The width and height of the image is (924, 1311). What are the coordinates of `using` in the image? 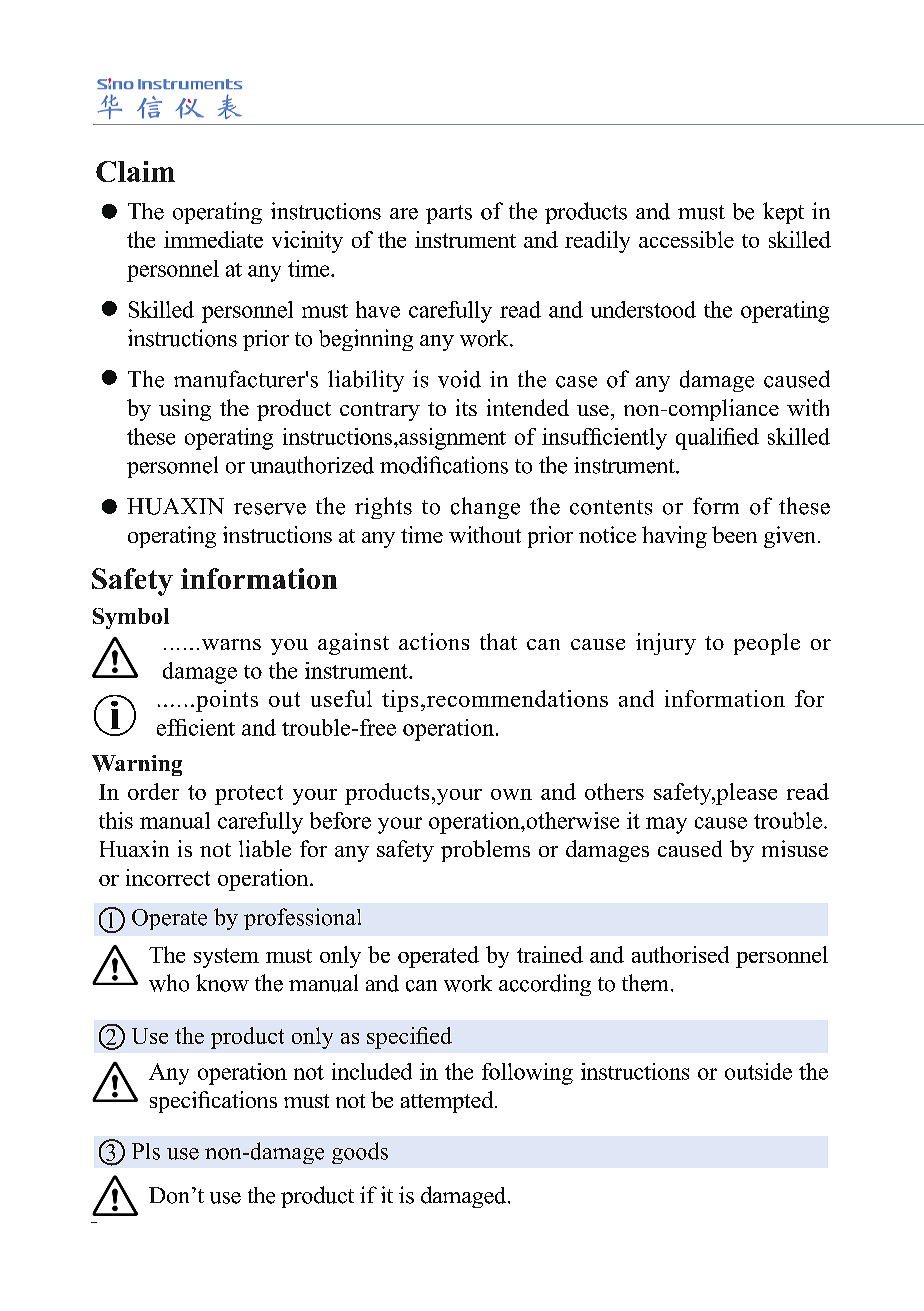 It's located at (185, 410).
